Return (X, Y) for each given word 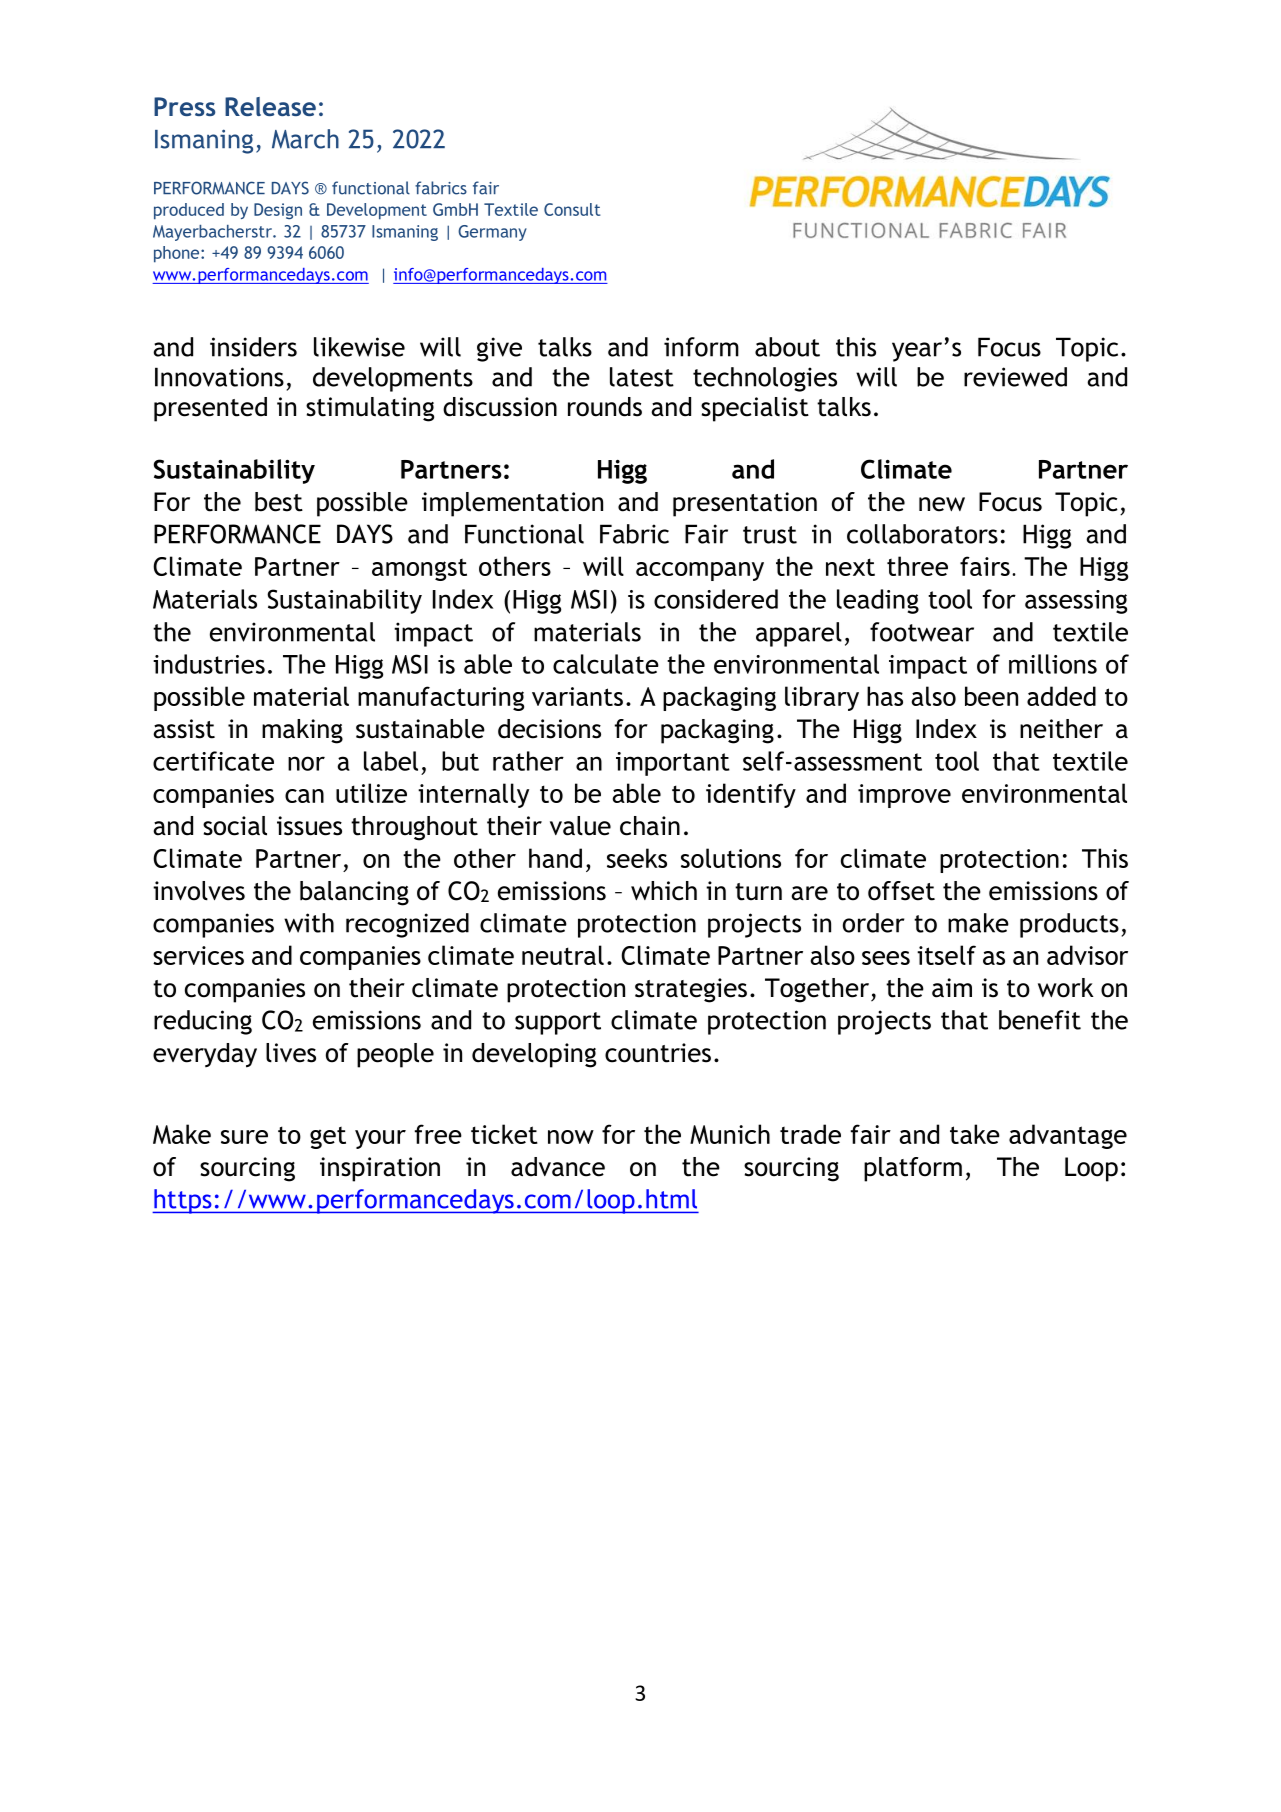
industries (209, 664)
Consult (572, 209)
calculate (606, 664)
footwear (922, 632)
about (787, 347)
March (305, 139)
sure (244, 1137)
